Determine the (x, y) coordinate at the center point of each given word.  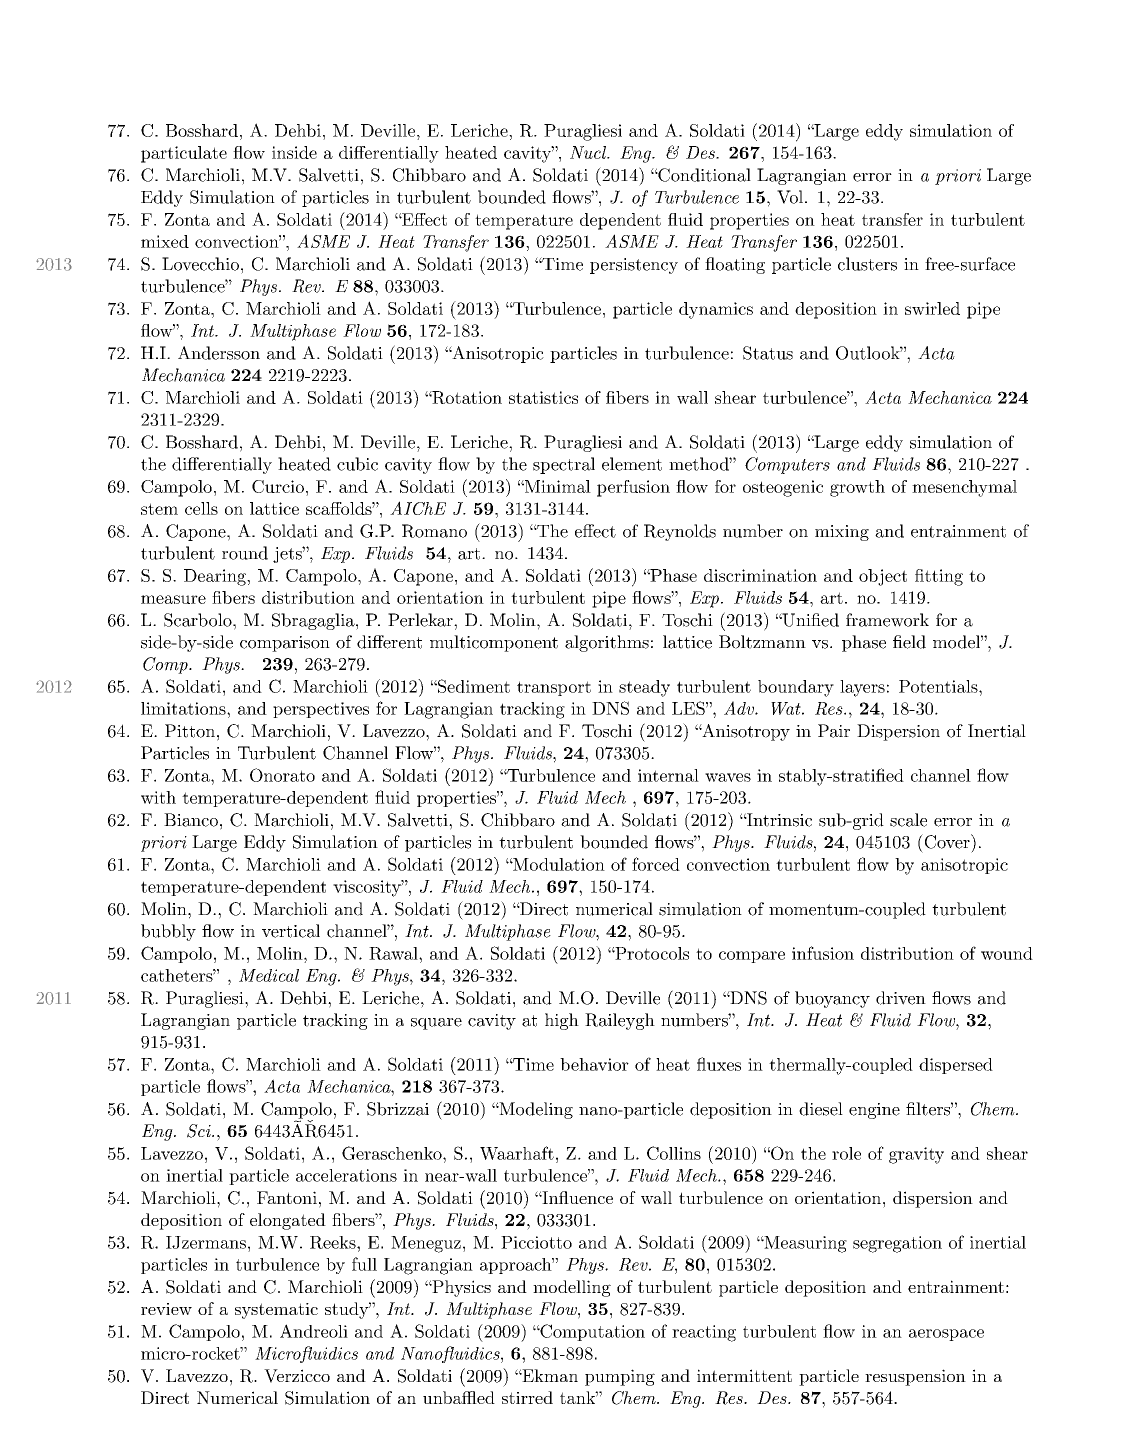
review (166, 1309)
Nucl (589, 152)
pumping (620, 1377)
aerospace (946, 1335)
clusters (867, 264)
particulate (184, 154)
